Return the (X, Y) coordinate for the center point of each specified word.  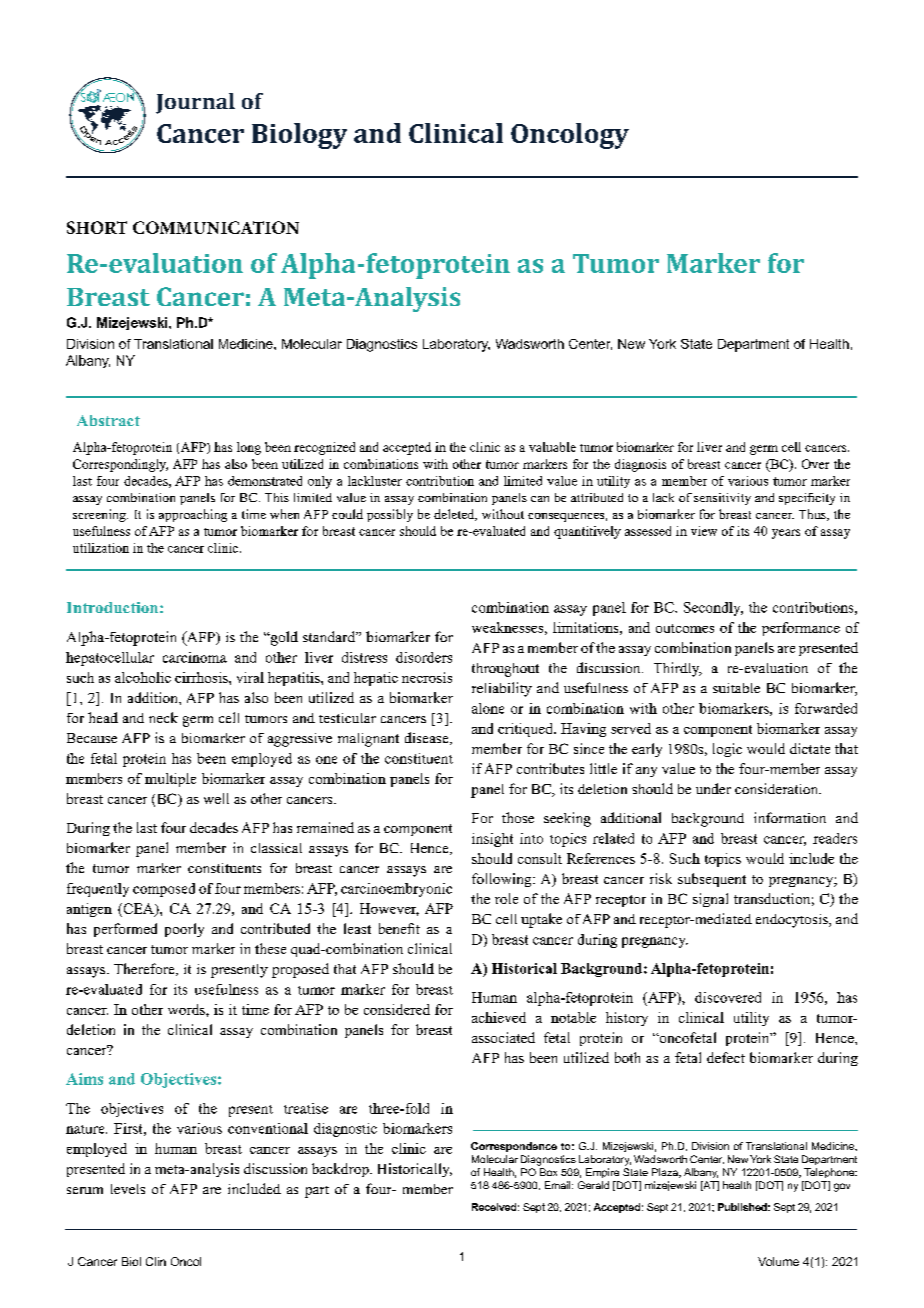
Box (548, 1172)
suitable (736, 688)
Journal (195, 103)
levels (128, 1189)
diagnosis (640, 465)
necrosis (427, 677)
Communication (216, 227)
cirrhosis (202, 677)
